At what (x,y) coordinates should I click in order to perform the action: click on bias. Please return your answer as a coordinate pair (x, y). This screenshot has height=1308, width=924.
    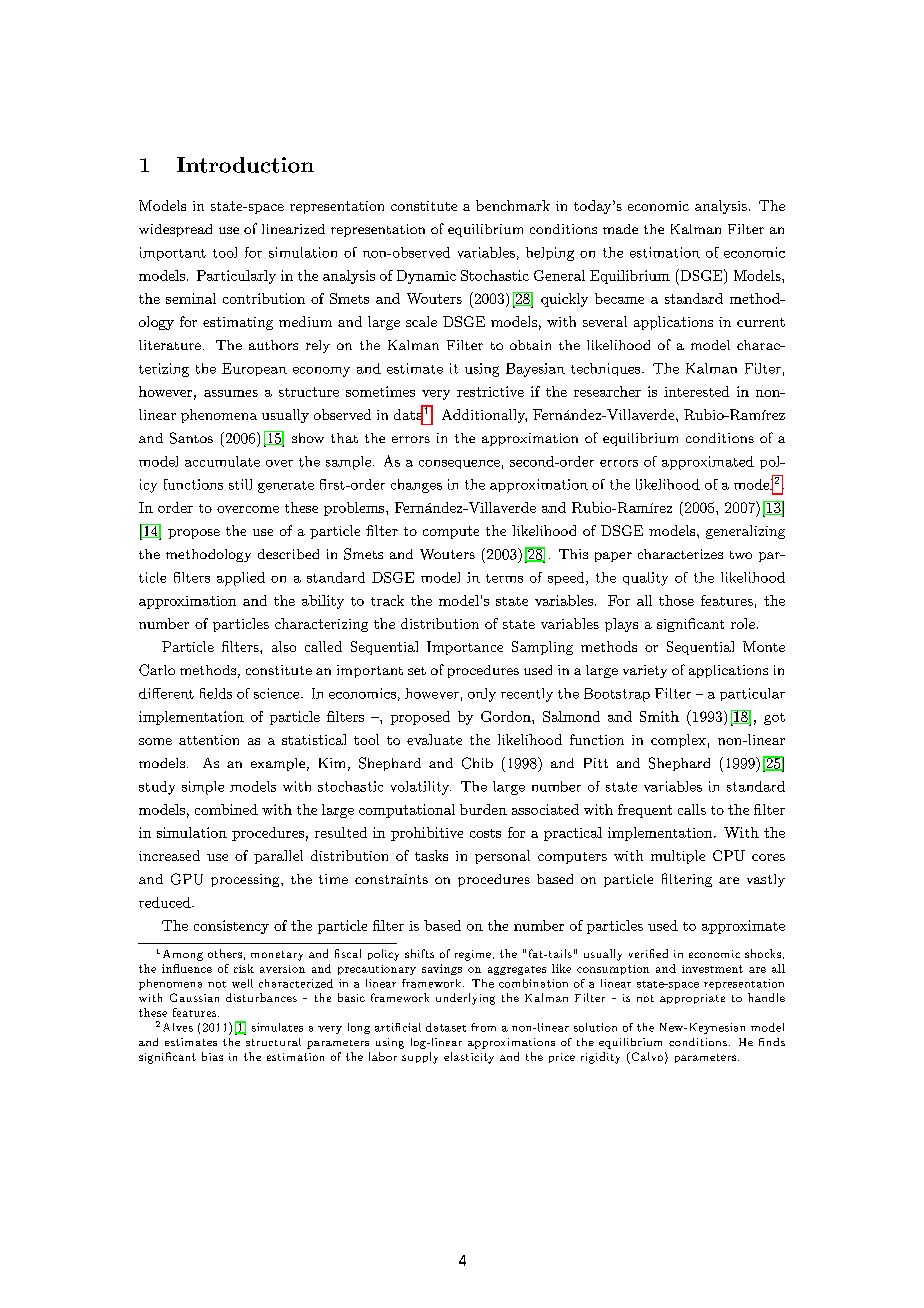
    Looking at the image, I should click on (212, 1056).
